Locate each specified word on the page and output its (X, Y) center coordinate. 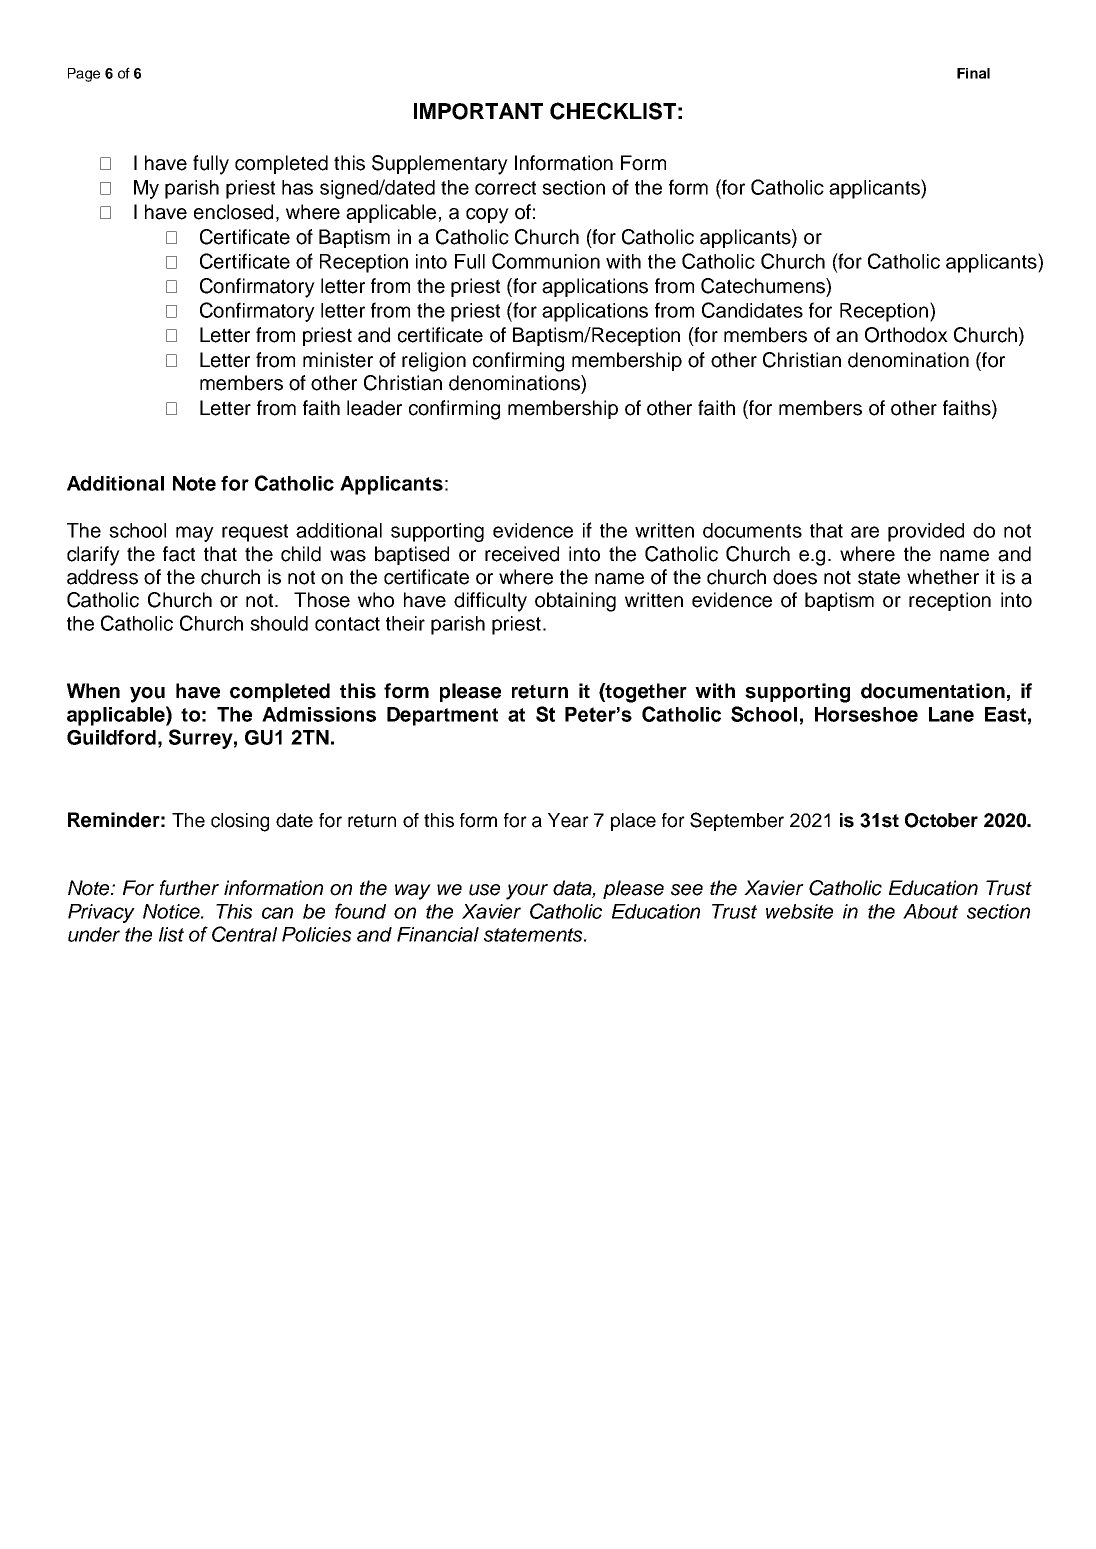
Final (973, 73)
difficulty (490, 602)
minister (338, 360)
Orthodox (906, 335)
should (279, 623)
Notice (172, 911)
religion (434, 362)
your (527, 892)
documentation (933, 691)
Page (84, 75)
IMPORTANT (478, 111)
